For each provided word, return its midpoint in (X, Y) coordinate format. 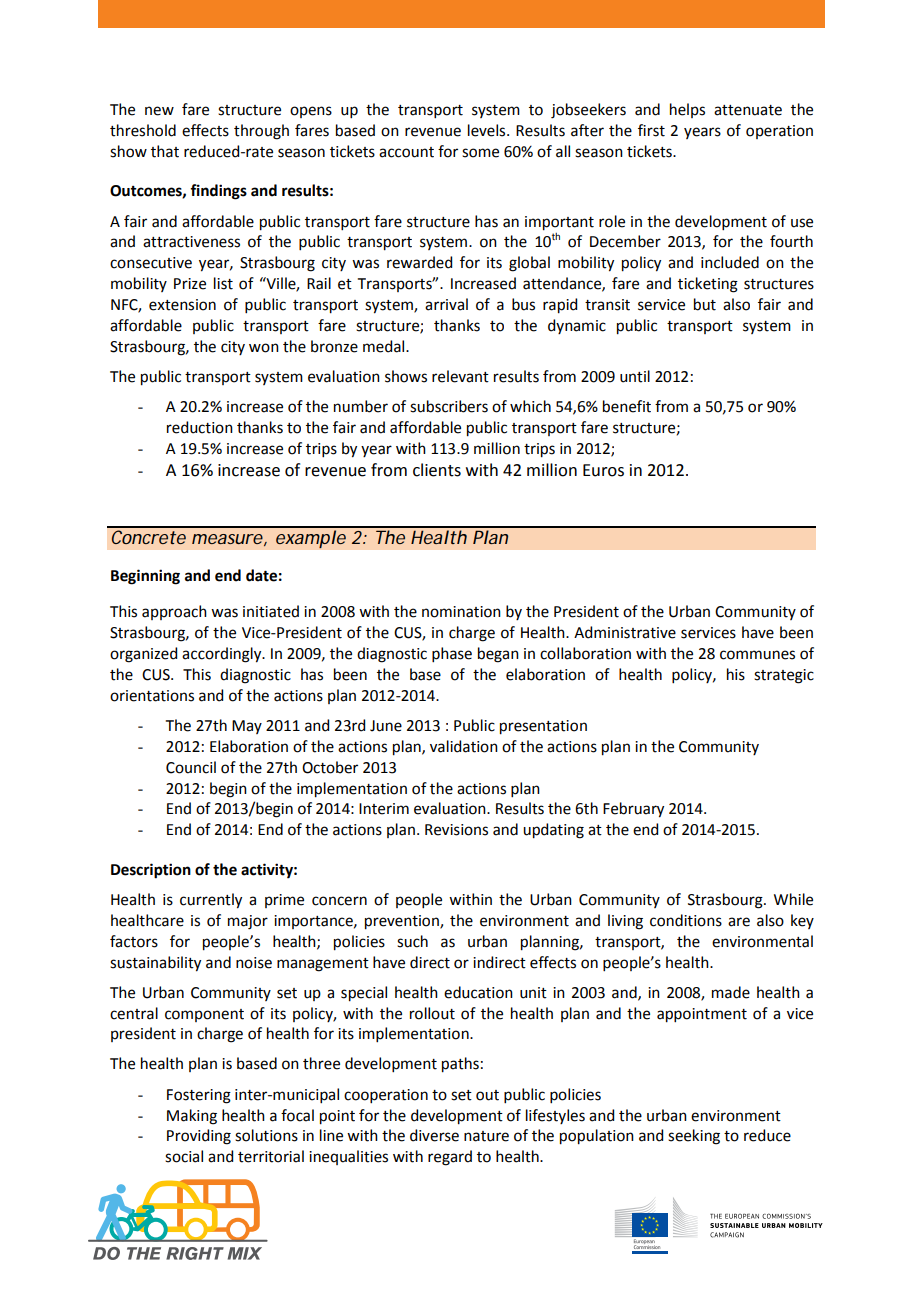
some (480, 153)
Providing (199, 1137)
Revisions (456, 830)
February (633, 810)
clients (437, 470)
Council (191, 767)
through (261, 132)
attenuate (748, 110)
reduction (200, 427)
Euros (603, 470)
